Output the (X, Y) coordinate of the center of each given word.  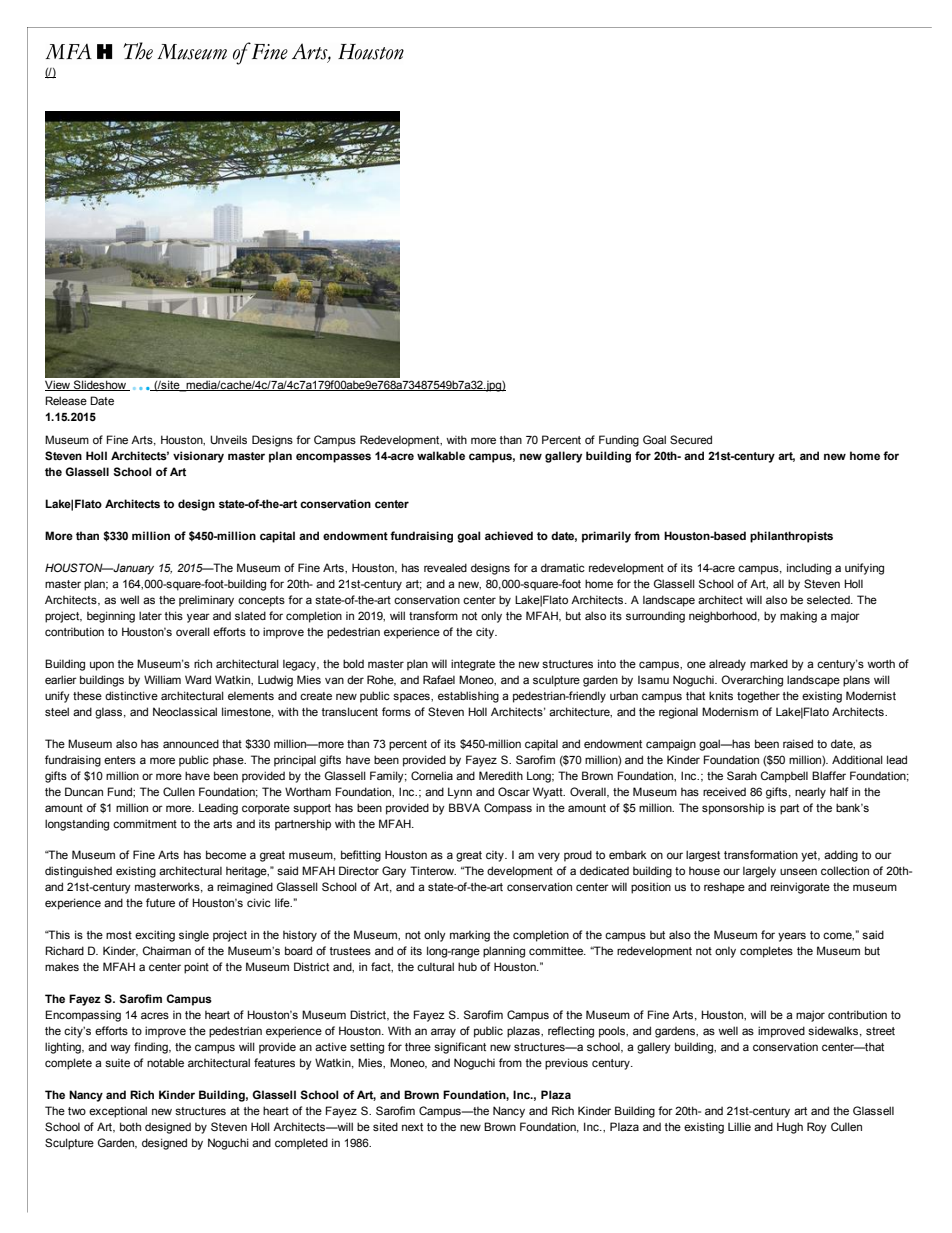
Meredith (501, 775)
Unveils (228, 439)
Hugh (790, 1128)
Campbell (784, 777)
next (412, 1127)
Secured (691, 439)
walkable (441, 455)
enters (120, 760)
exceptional (118, 1112)
